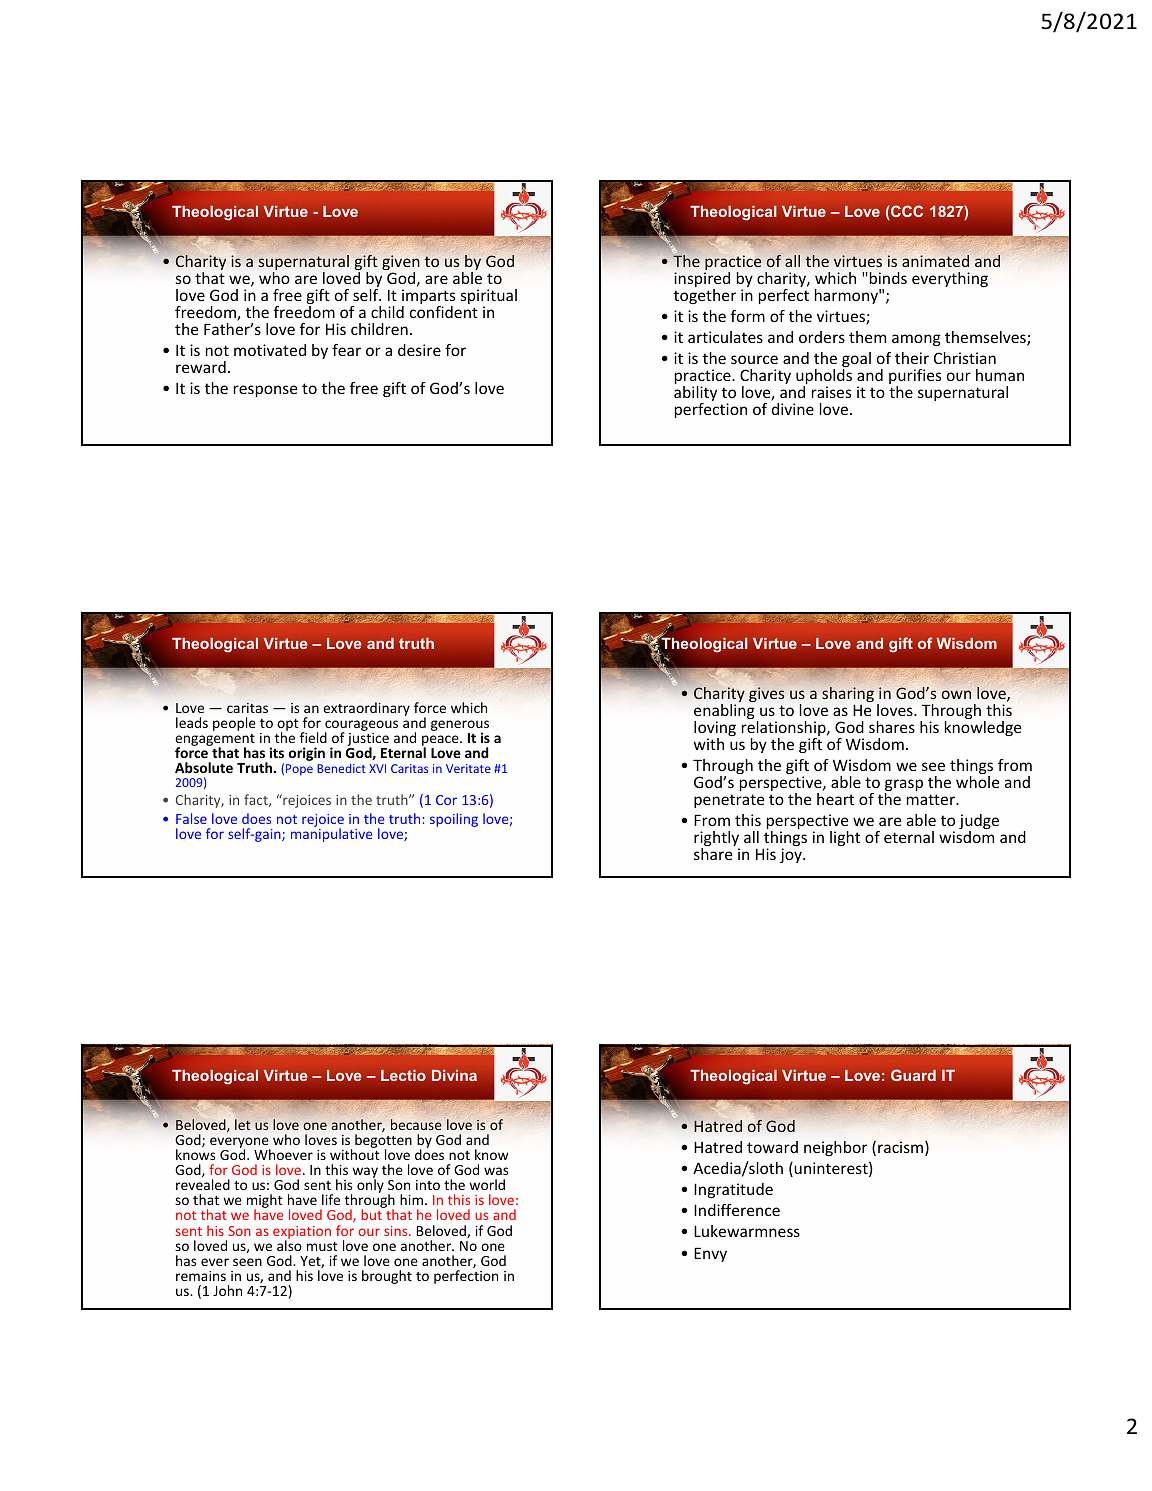 Image resolution: width=1152 pixels, height=1491 pixels. I want to click on given, so click(401, 264).
